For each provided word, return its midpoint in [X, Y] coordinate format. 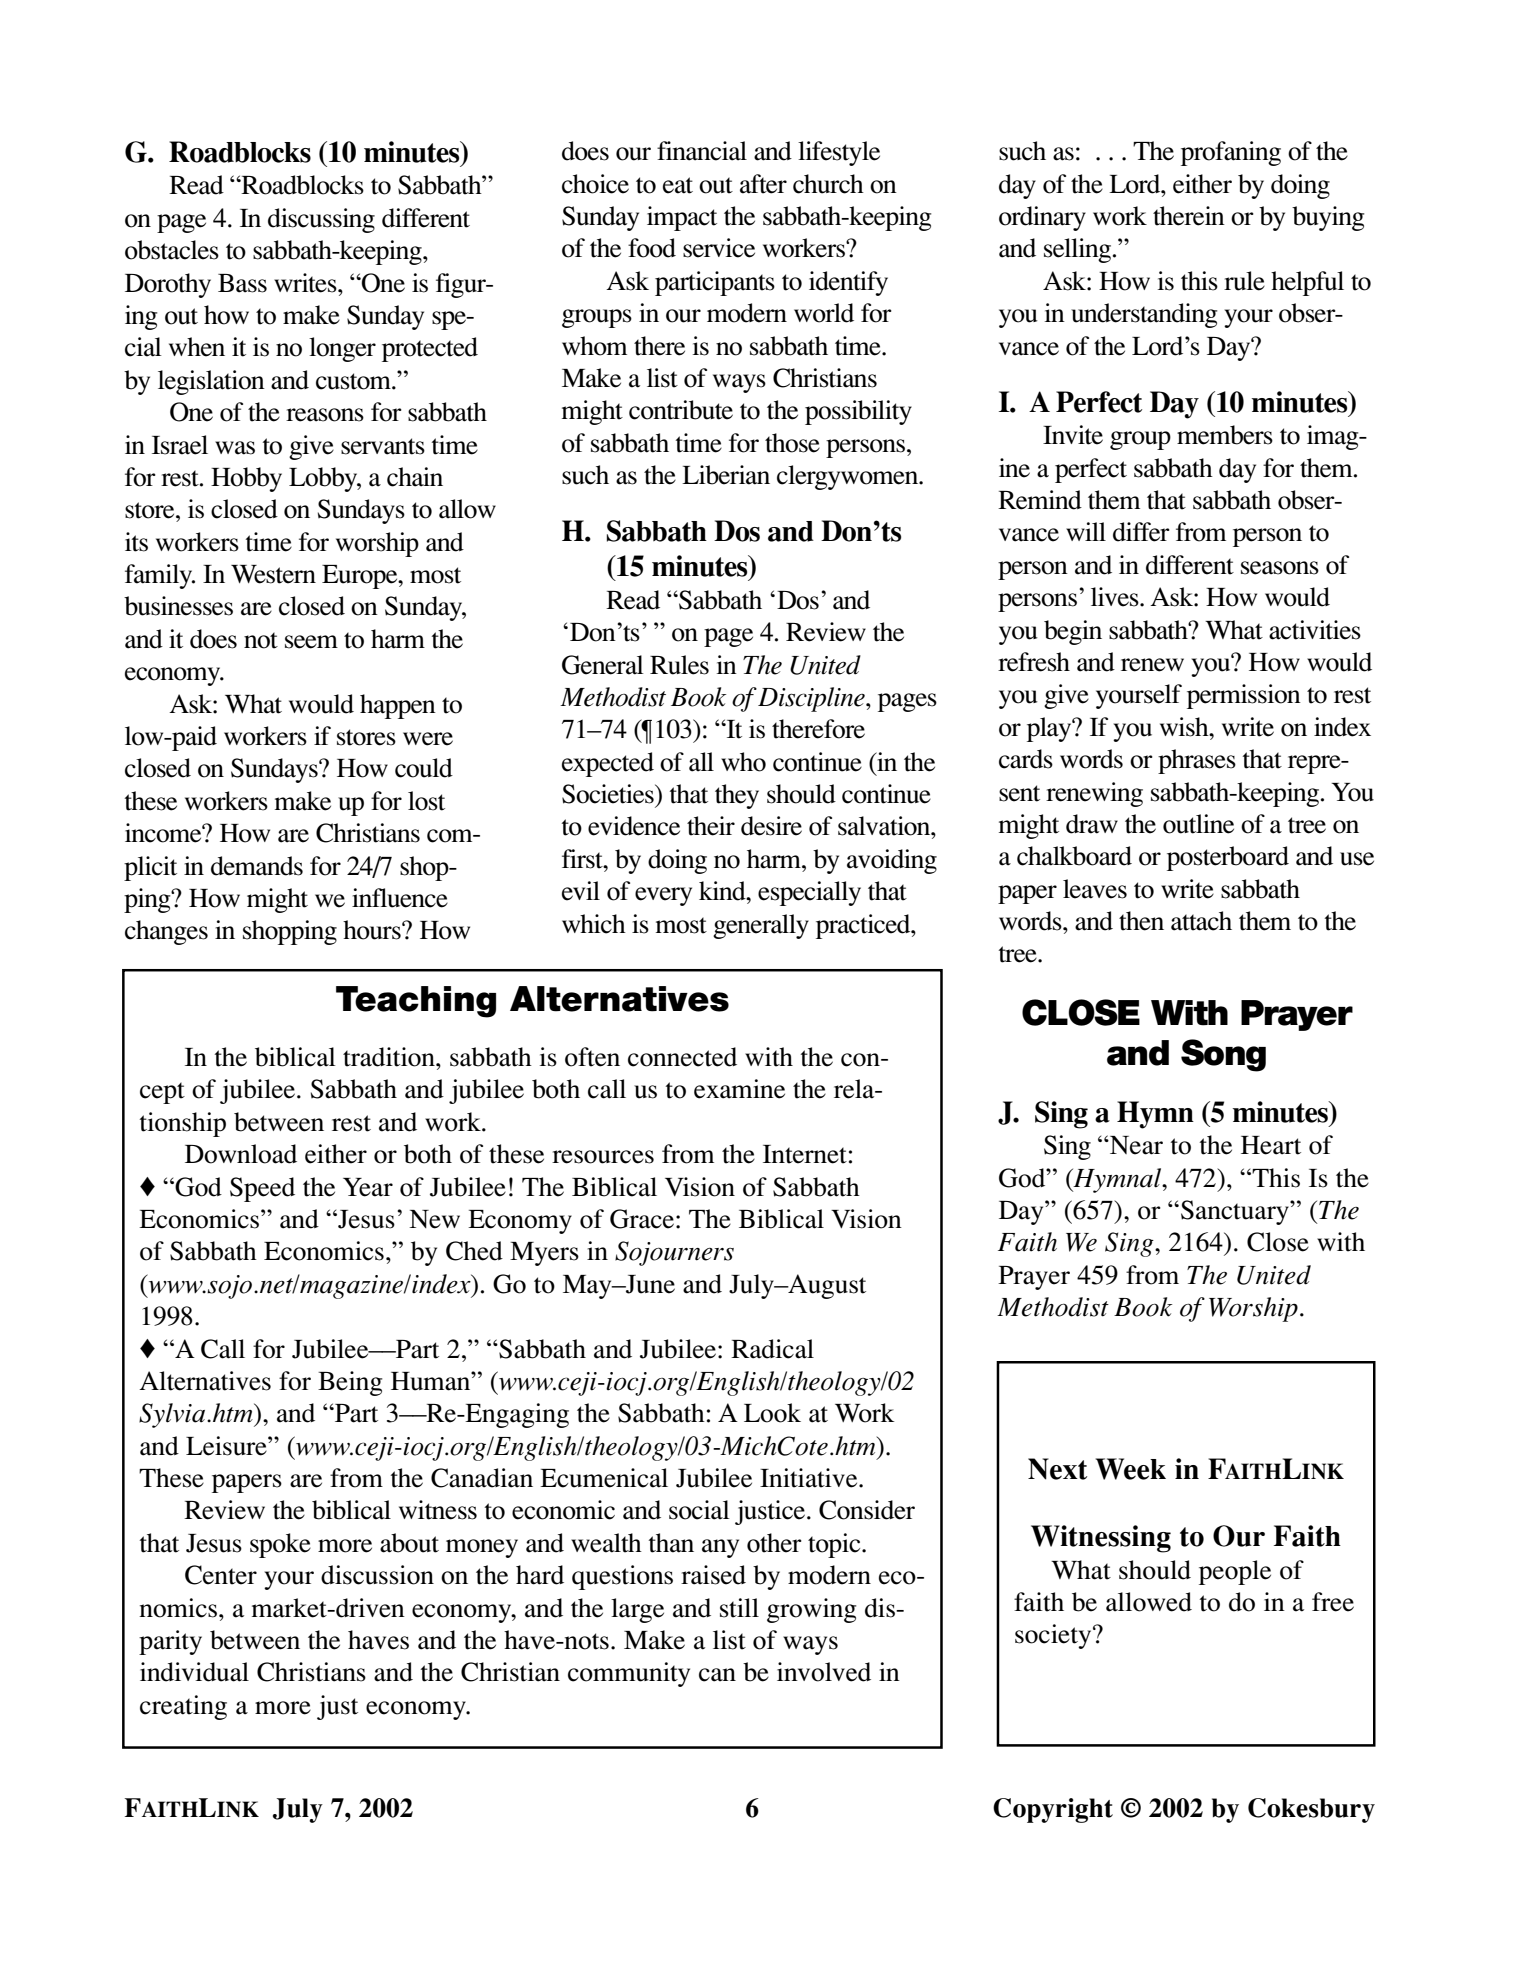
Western [273, 574]
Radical [772, 1349]
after [763, 184]
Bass [242, 283]
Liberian [726, 475]
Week [1131, 1469]
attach [1201, 921]
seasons [1280, 568]
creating [183, 1707]
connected [682, 1057]
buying [1328, 218]
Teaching [416, 1002]
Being [350, 1383]
